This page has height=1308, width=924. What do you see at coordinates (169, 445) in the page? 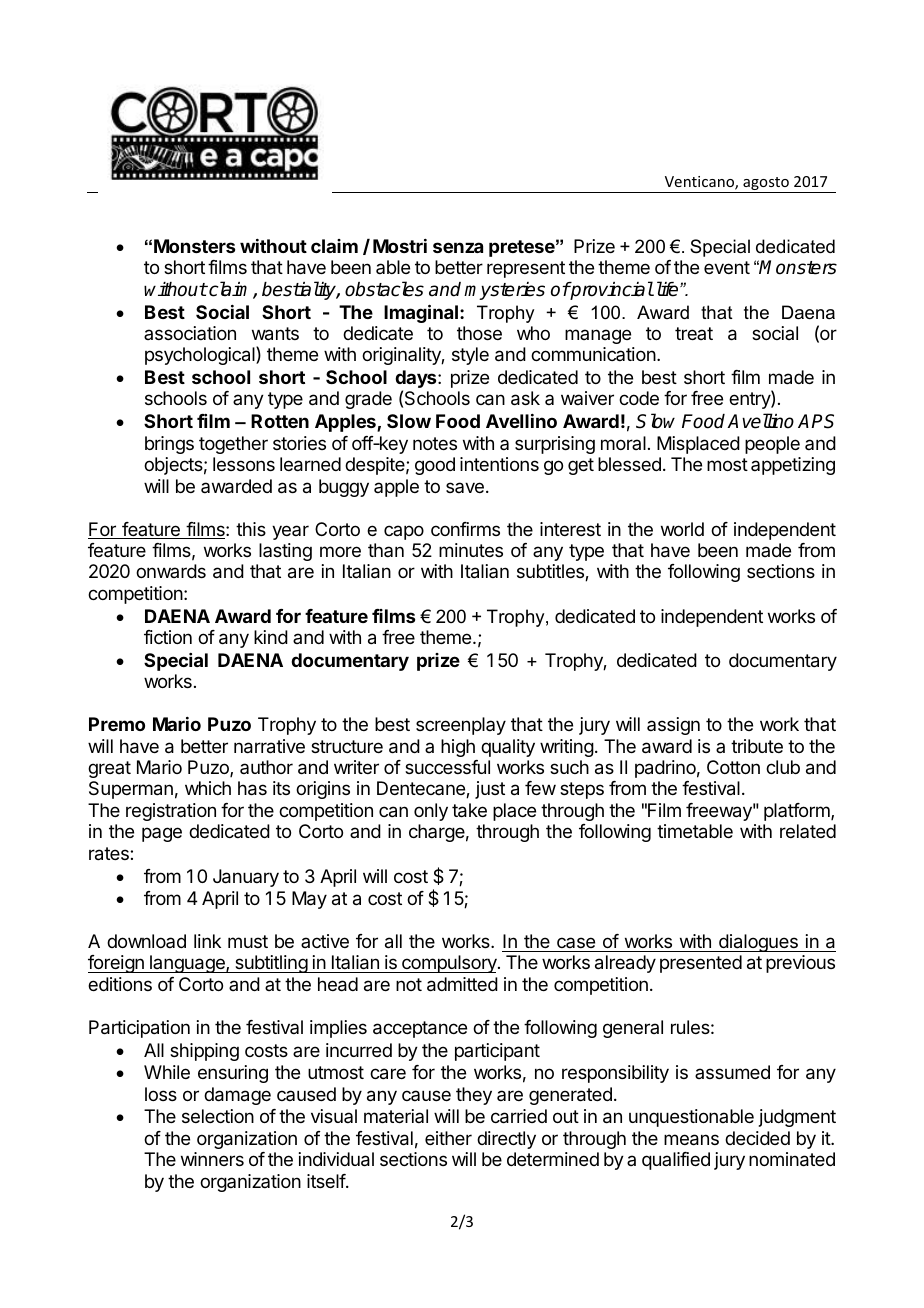
I see `brings` at bounding box center [169, 445].
